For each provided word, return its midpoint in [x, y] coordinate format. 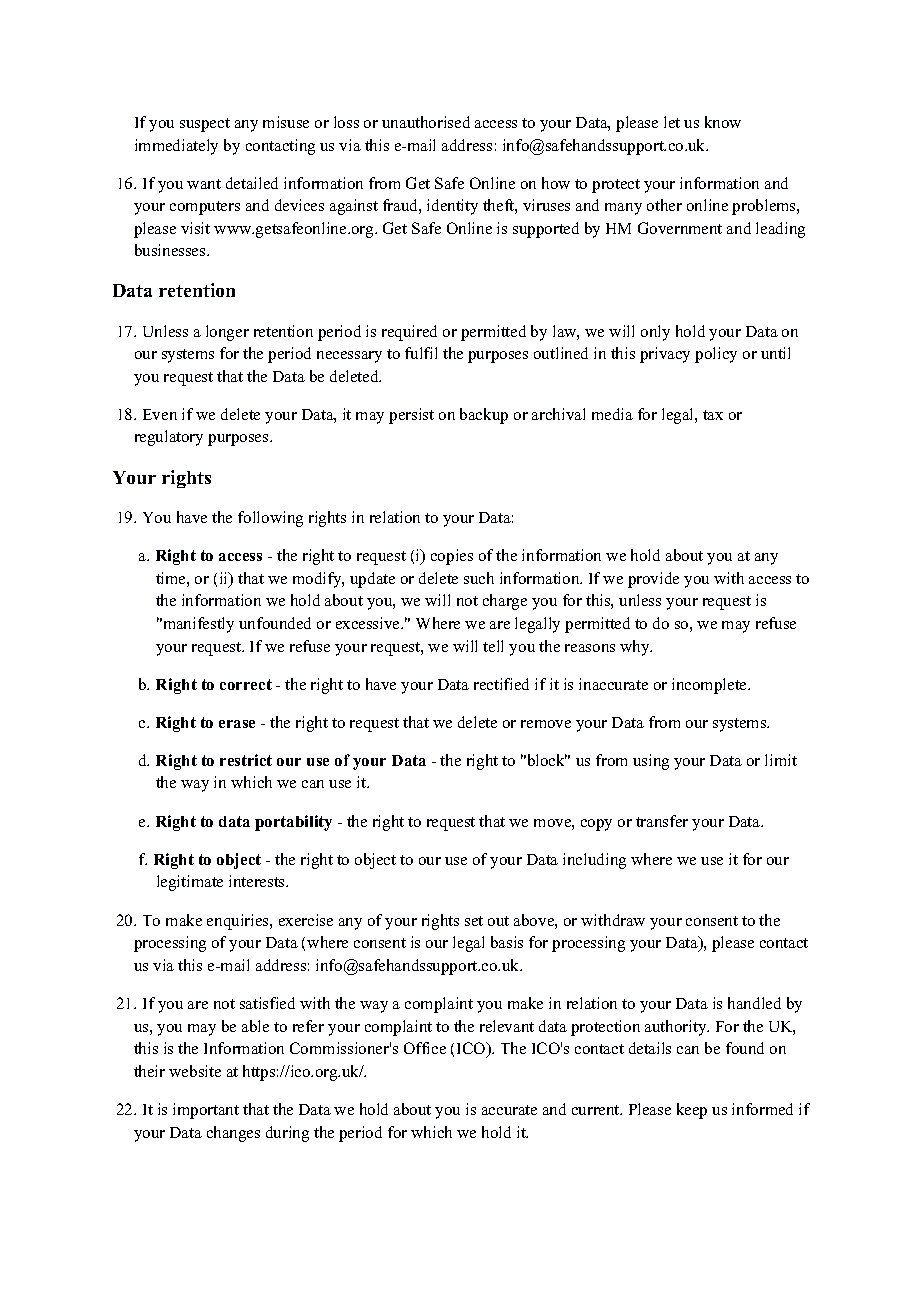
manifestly [197, 625]
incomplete [710, 686]
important [206, 1111]
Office [425, 1048]
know [723, 122]
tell [493, 646]
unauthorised [426, 122]
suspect [205, 125]
